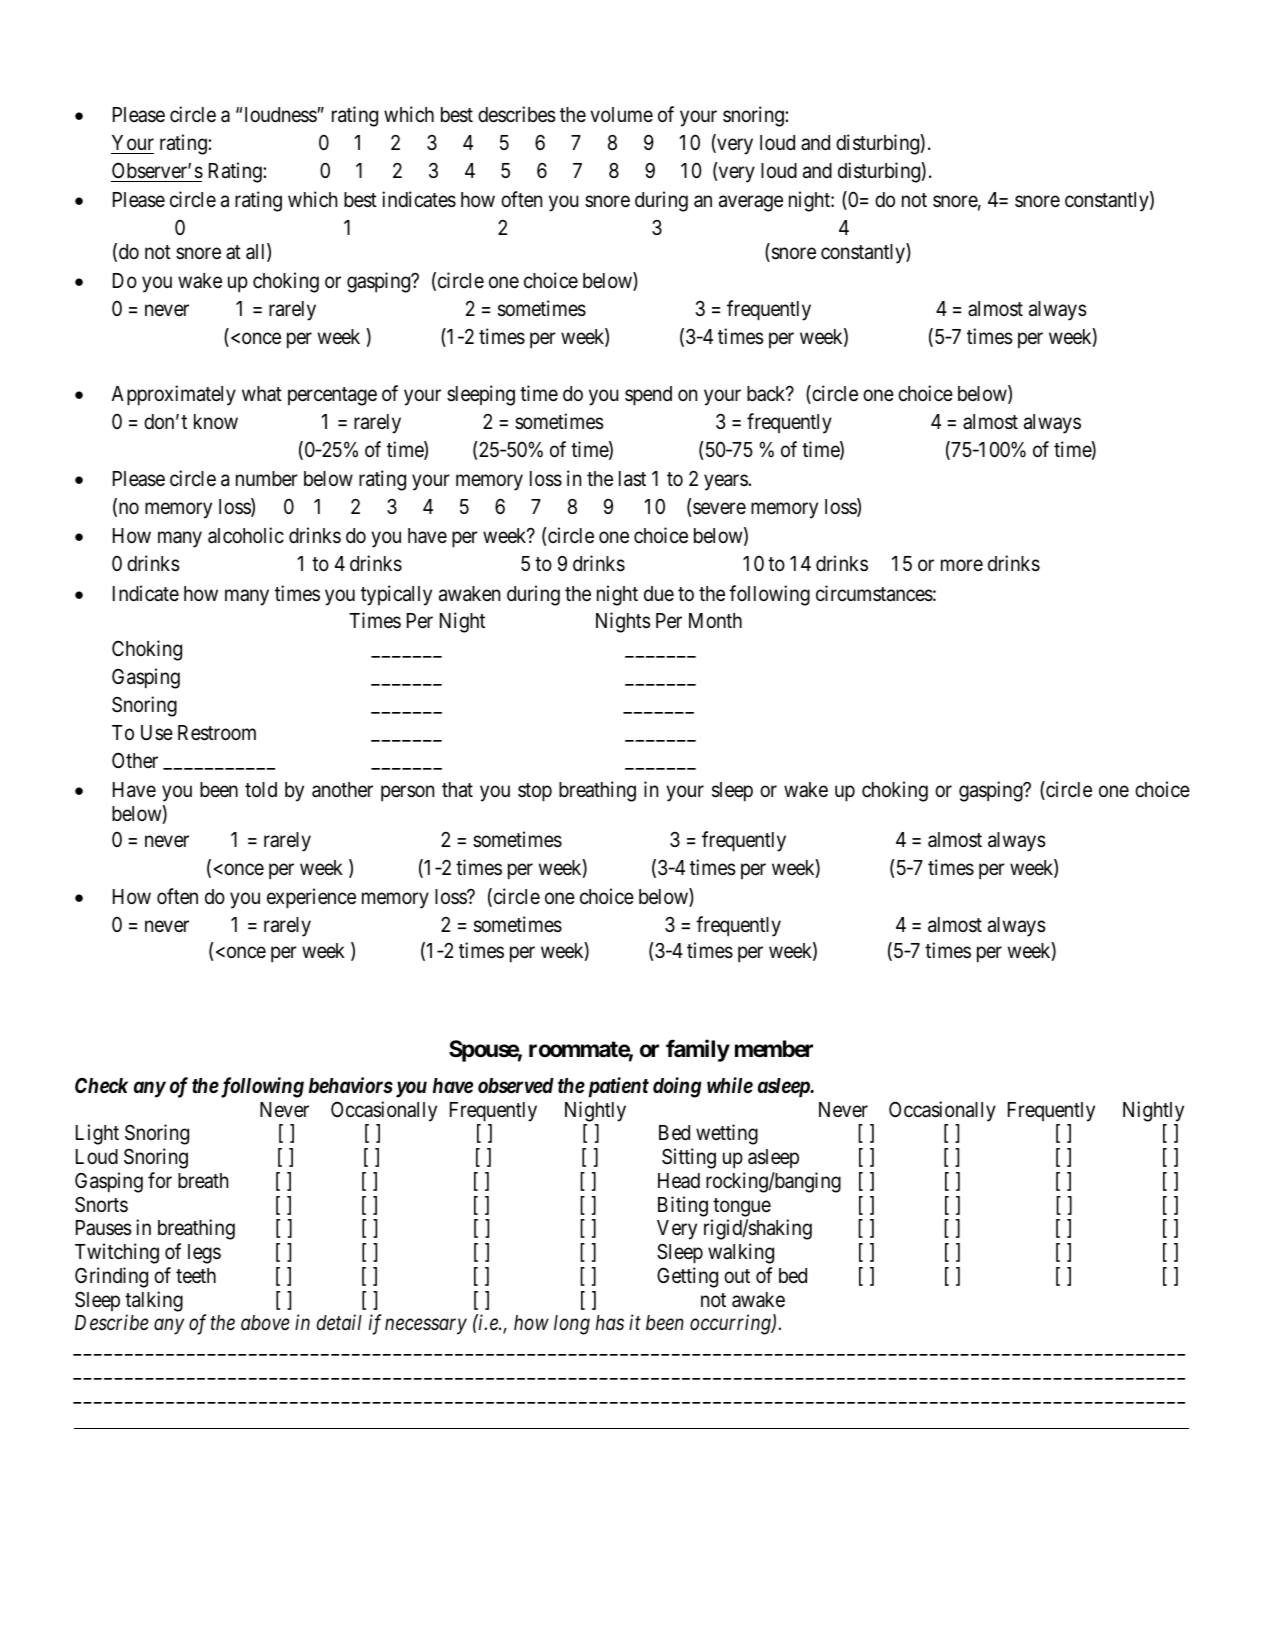  What do you see at coordinates (715, 620) in the screenshot?
I see `Month` at bounding box center [715, 620].
